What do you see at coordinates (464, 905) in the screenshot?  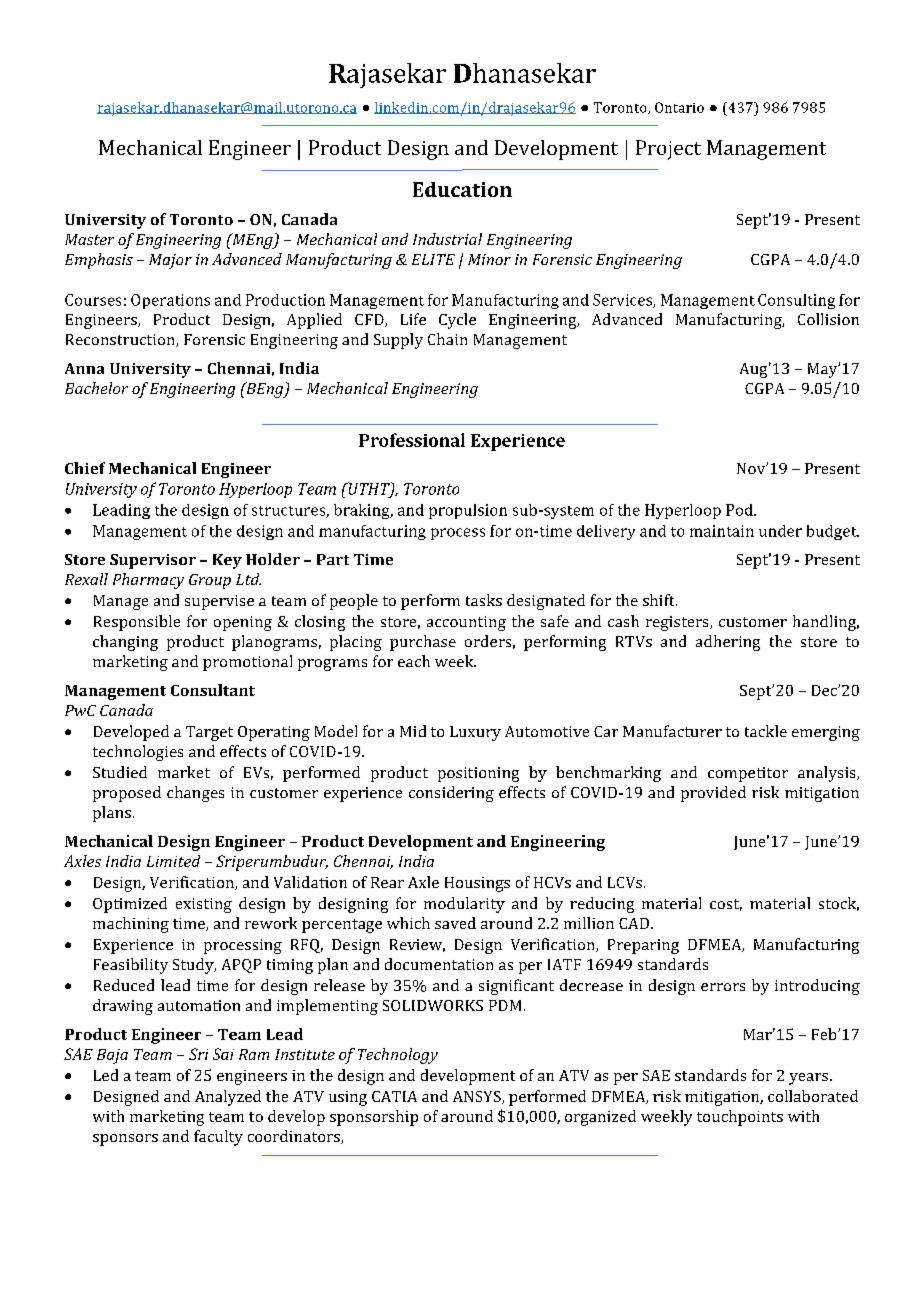 I see `modularity` at bounding box center [464, 905].
